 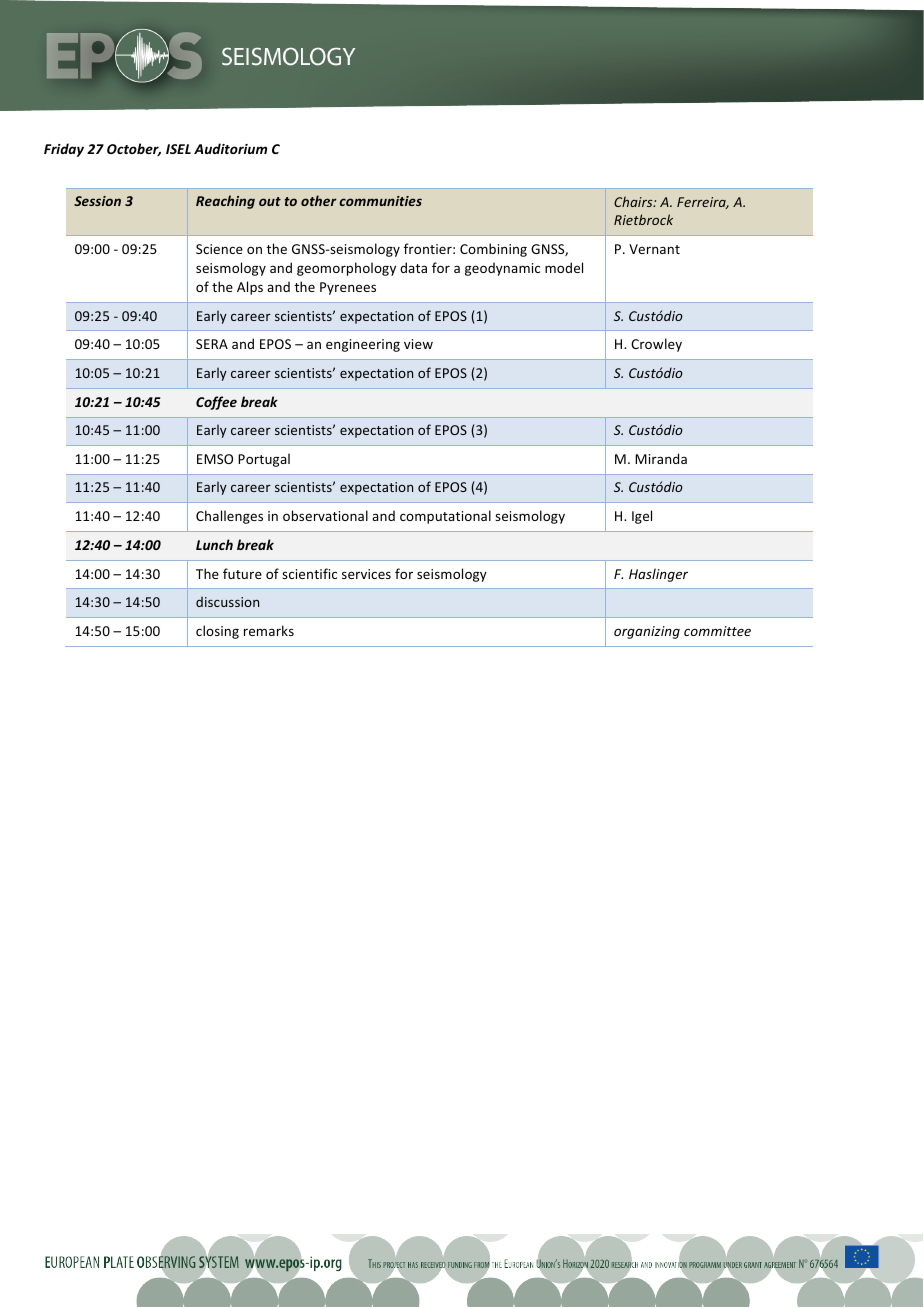 What do you see at coordinates (656, 345) in the screenshot?
I see `Crowley` at bounding box center [656, 345].
